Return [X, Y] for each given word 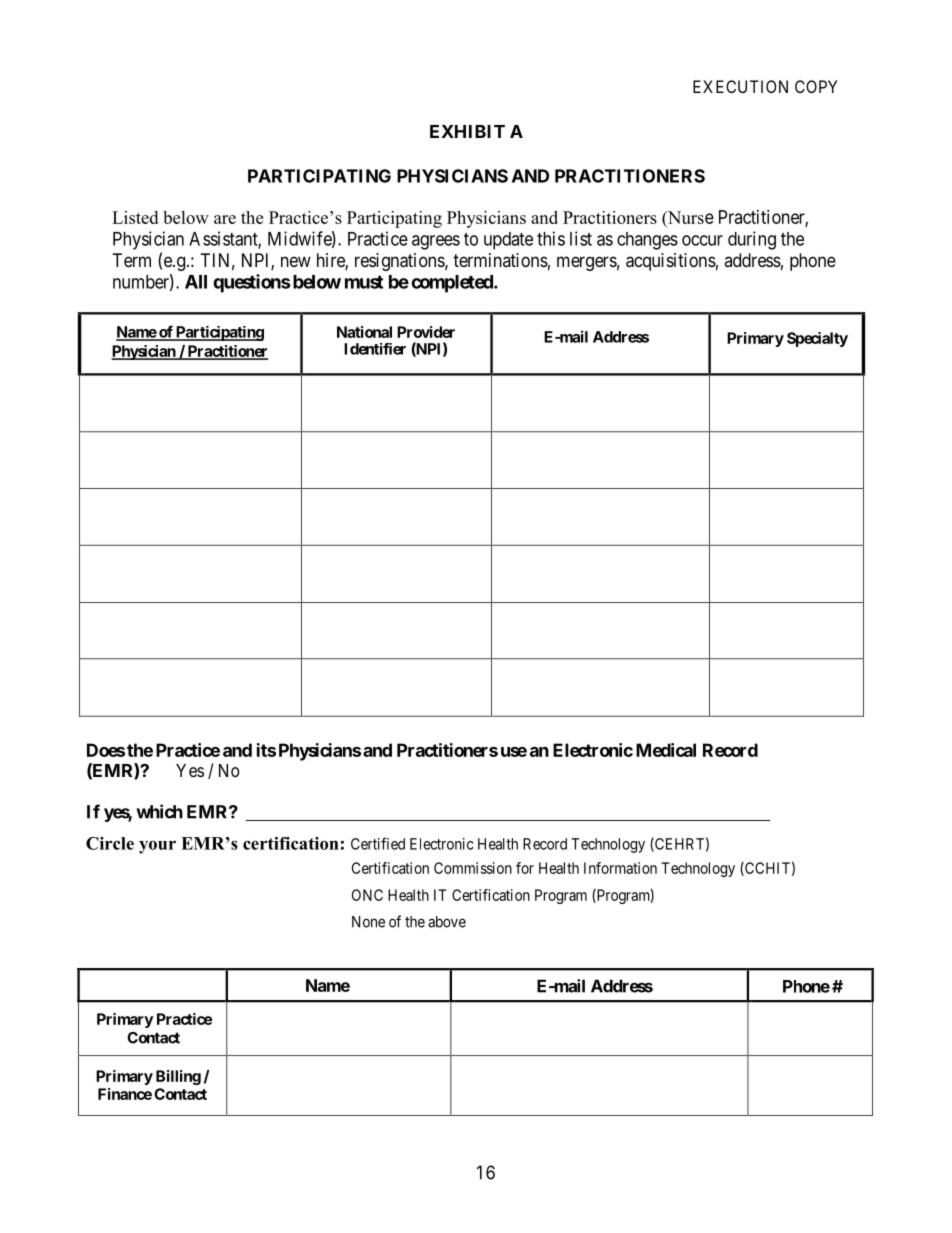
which [159, 811]
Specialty [817, 339]
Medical [666, 750]
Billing [178, 1077]
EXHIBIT [467, 131]
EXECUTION [740, 86]
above [447, 922]
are [225, 219]
